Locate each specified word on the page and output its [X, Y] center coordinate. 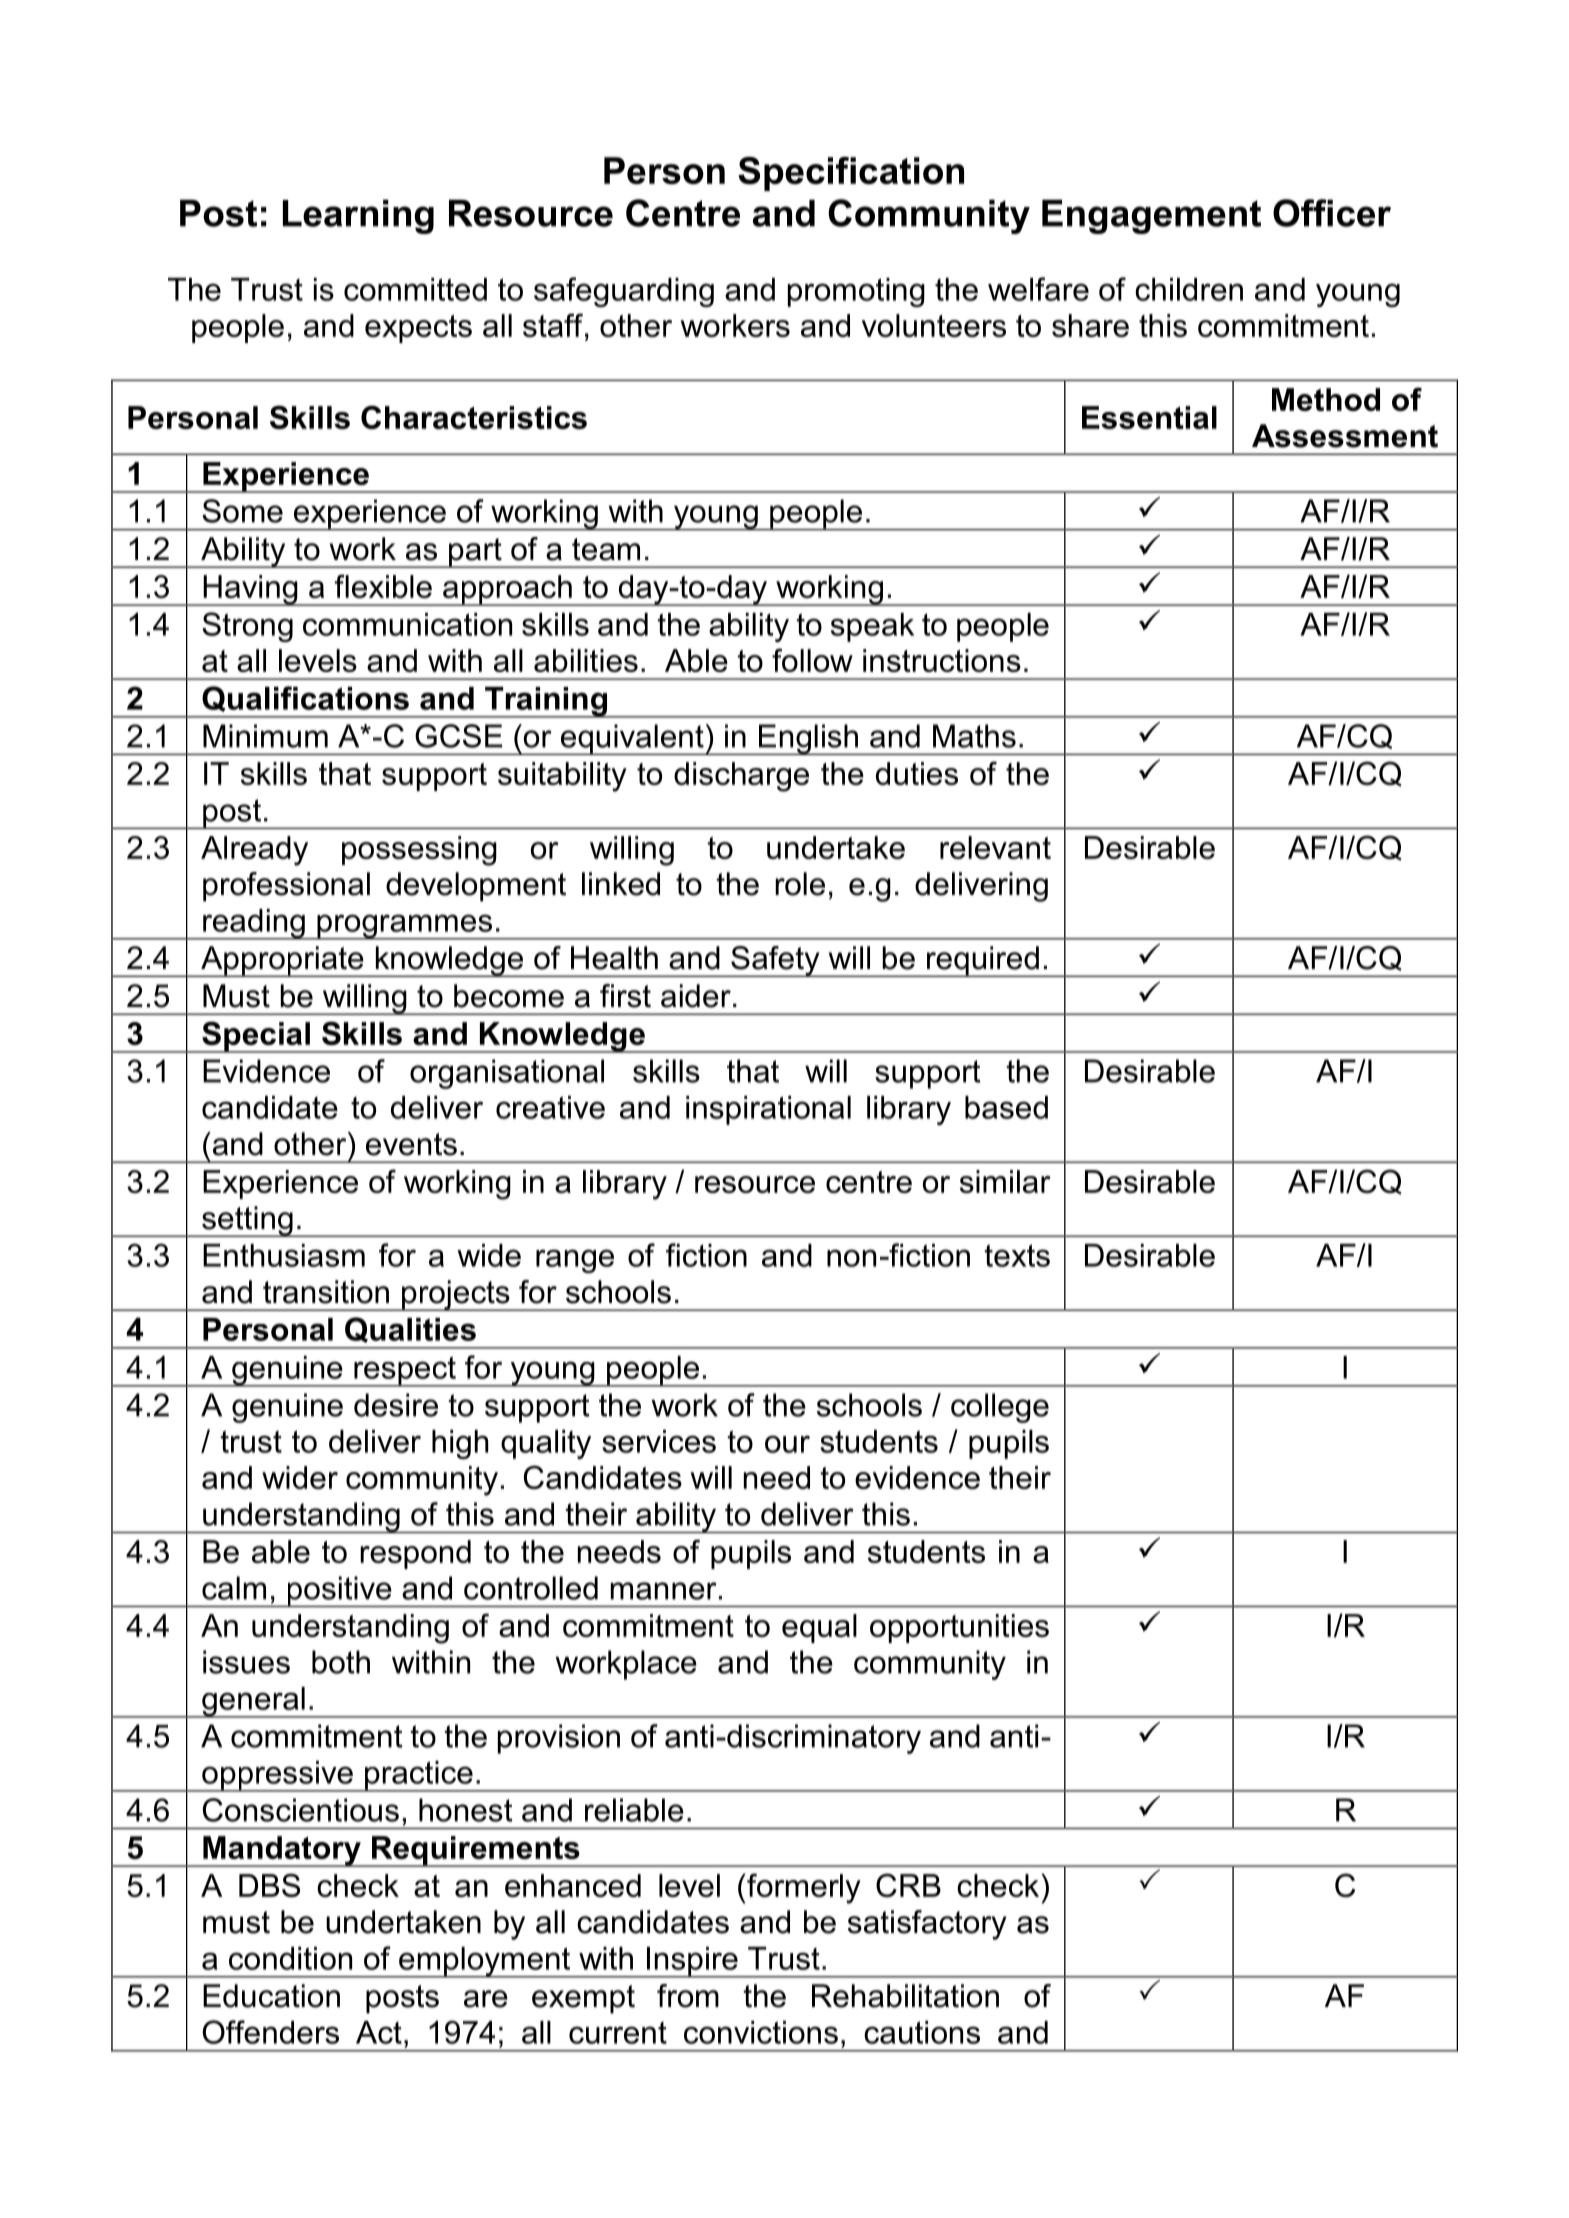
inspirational [768, 1110]
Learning [358, 216]
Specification [851, 174]
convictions [761, 2032]
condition [290, 1958]
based [1006, 1107]
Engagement [1151, 216]
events [411, 1144]
